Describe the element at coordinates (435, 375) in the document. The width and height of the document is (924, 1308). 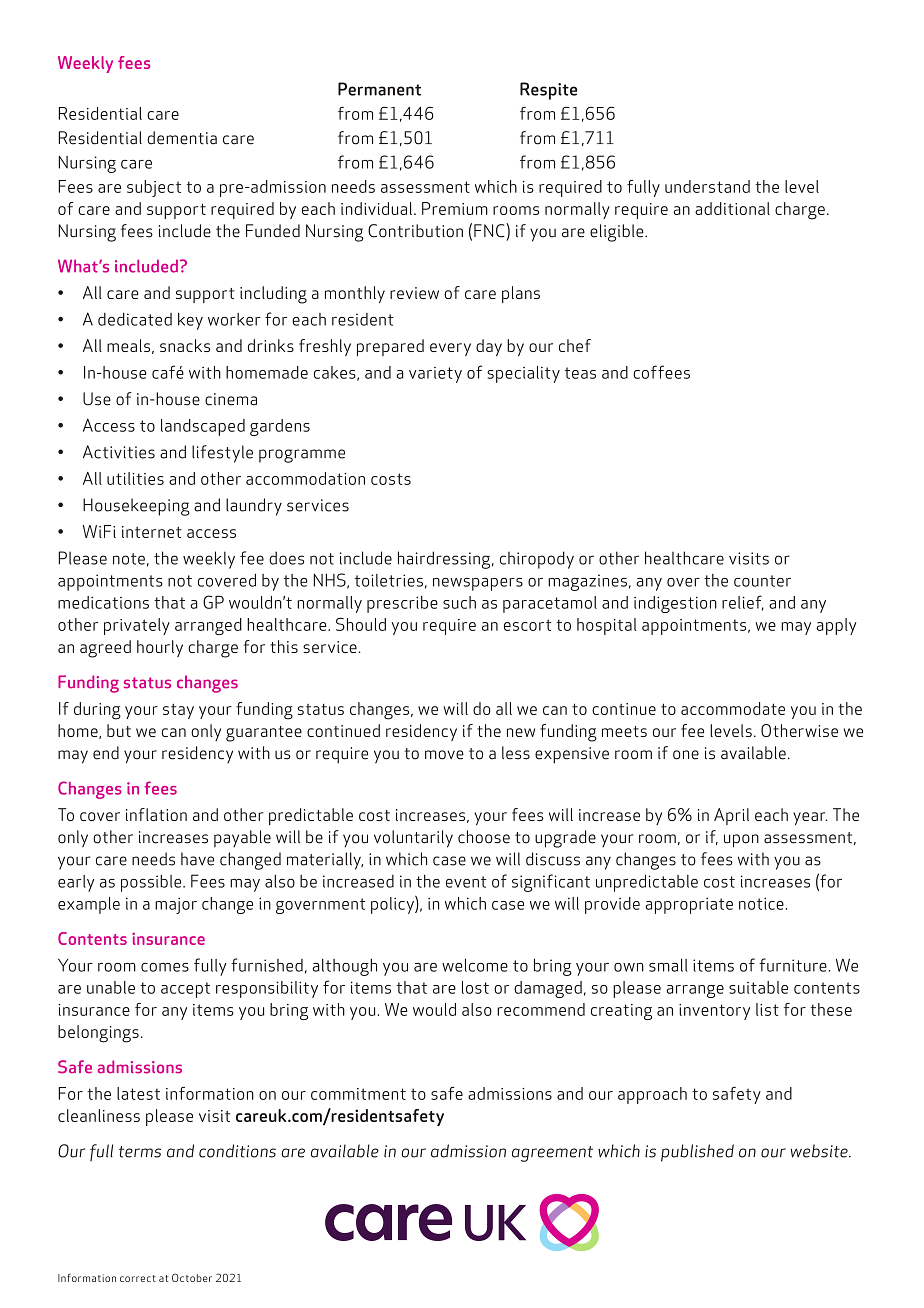
I see `variety` at that location.
